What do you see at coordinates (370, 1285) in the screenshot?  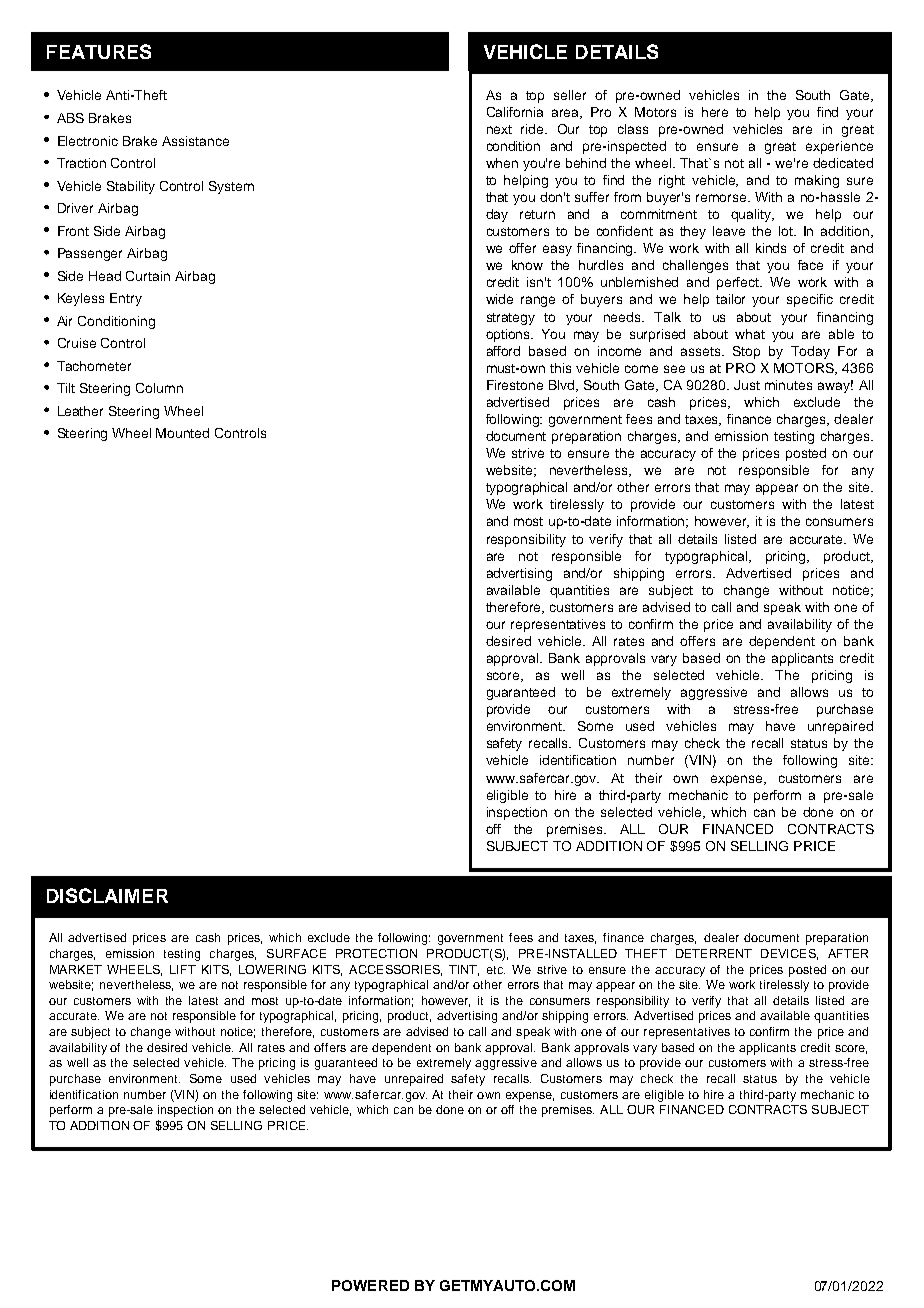 I see `POWERED` at bounding box center [370, 1285].
